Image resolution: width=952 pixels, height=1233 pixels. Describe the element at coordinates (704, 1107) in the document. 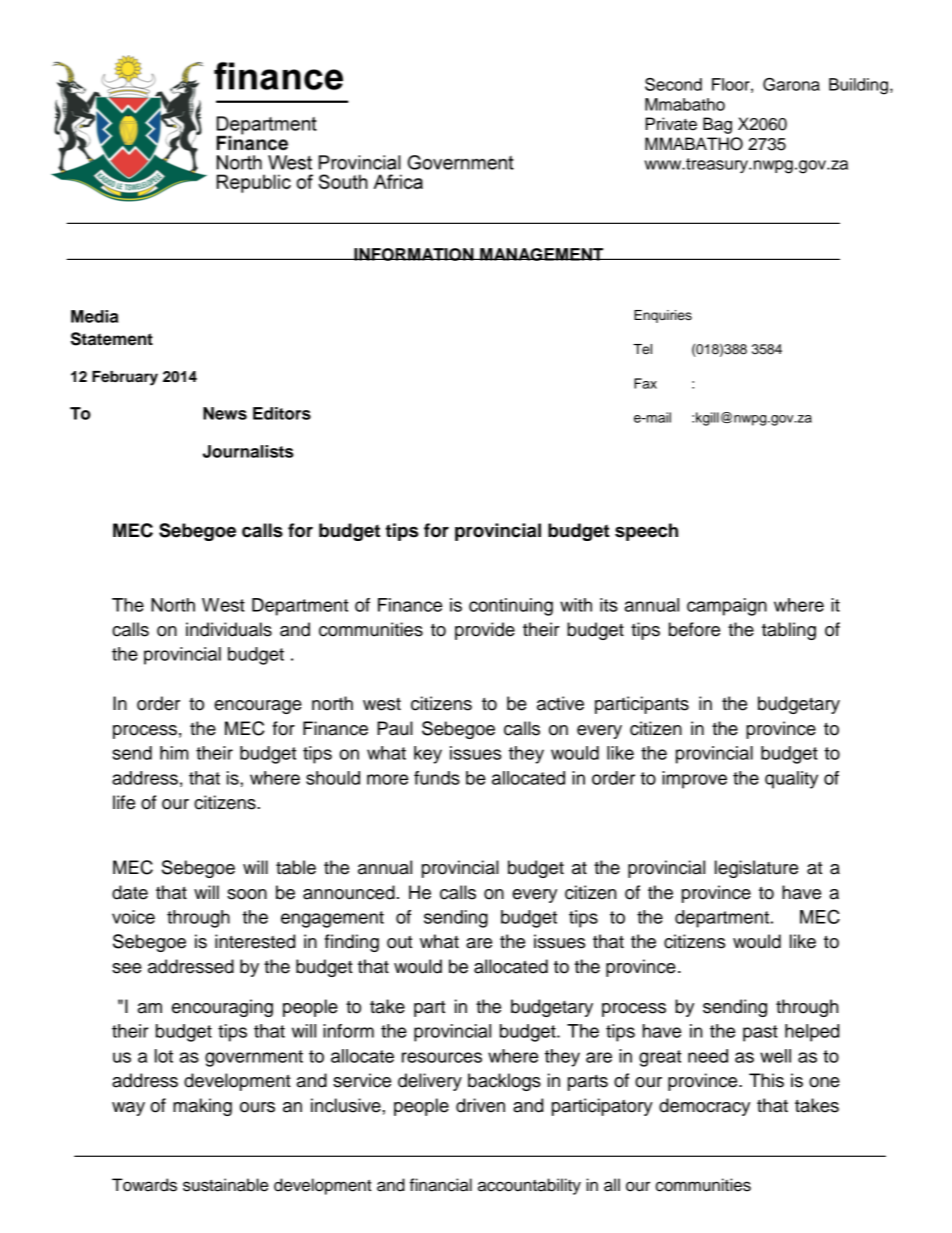

I see `democracy` at that location.
